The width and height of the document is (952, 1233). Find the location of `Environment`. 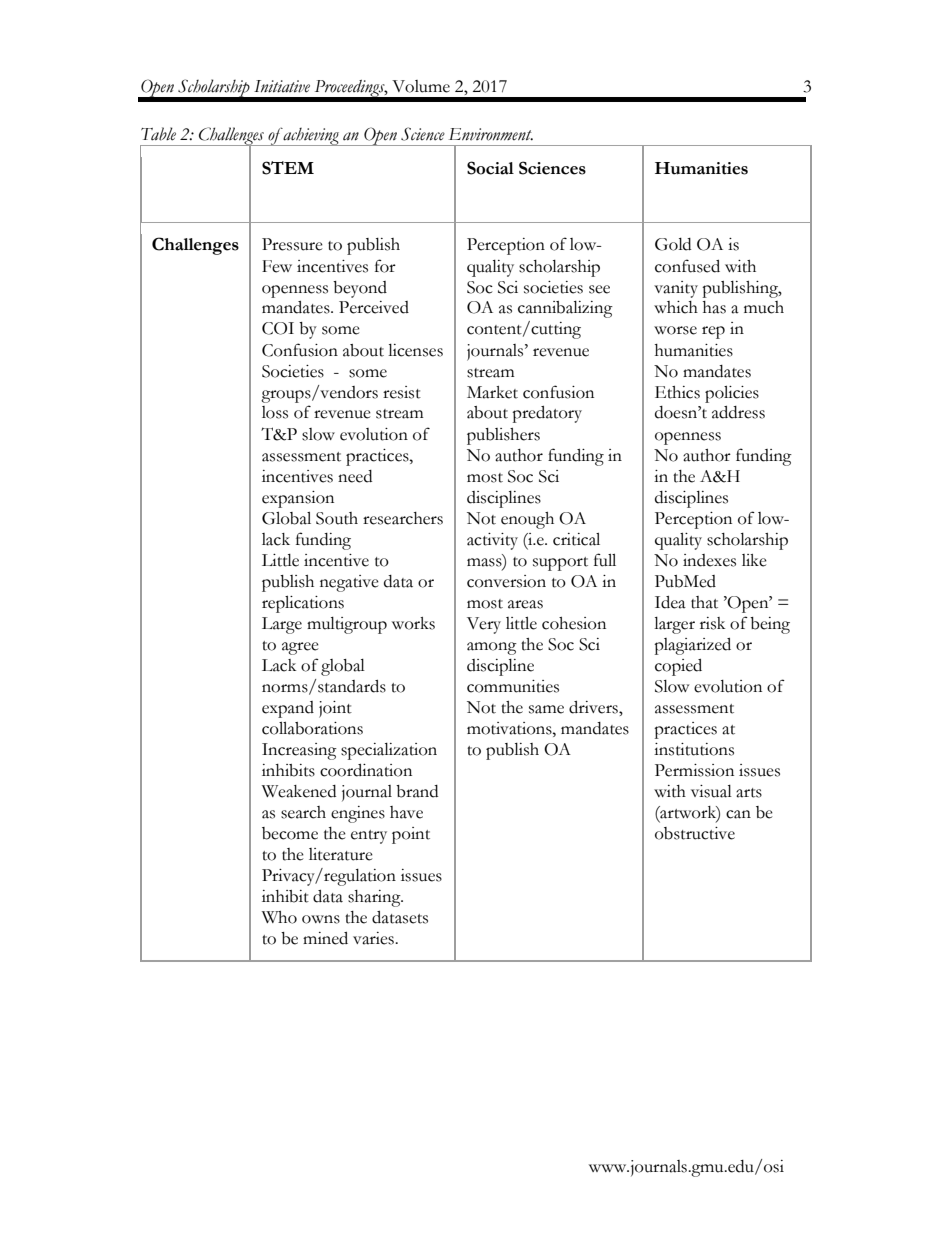

Environment is located at coordinates (491, 134).
